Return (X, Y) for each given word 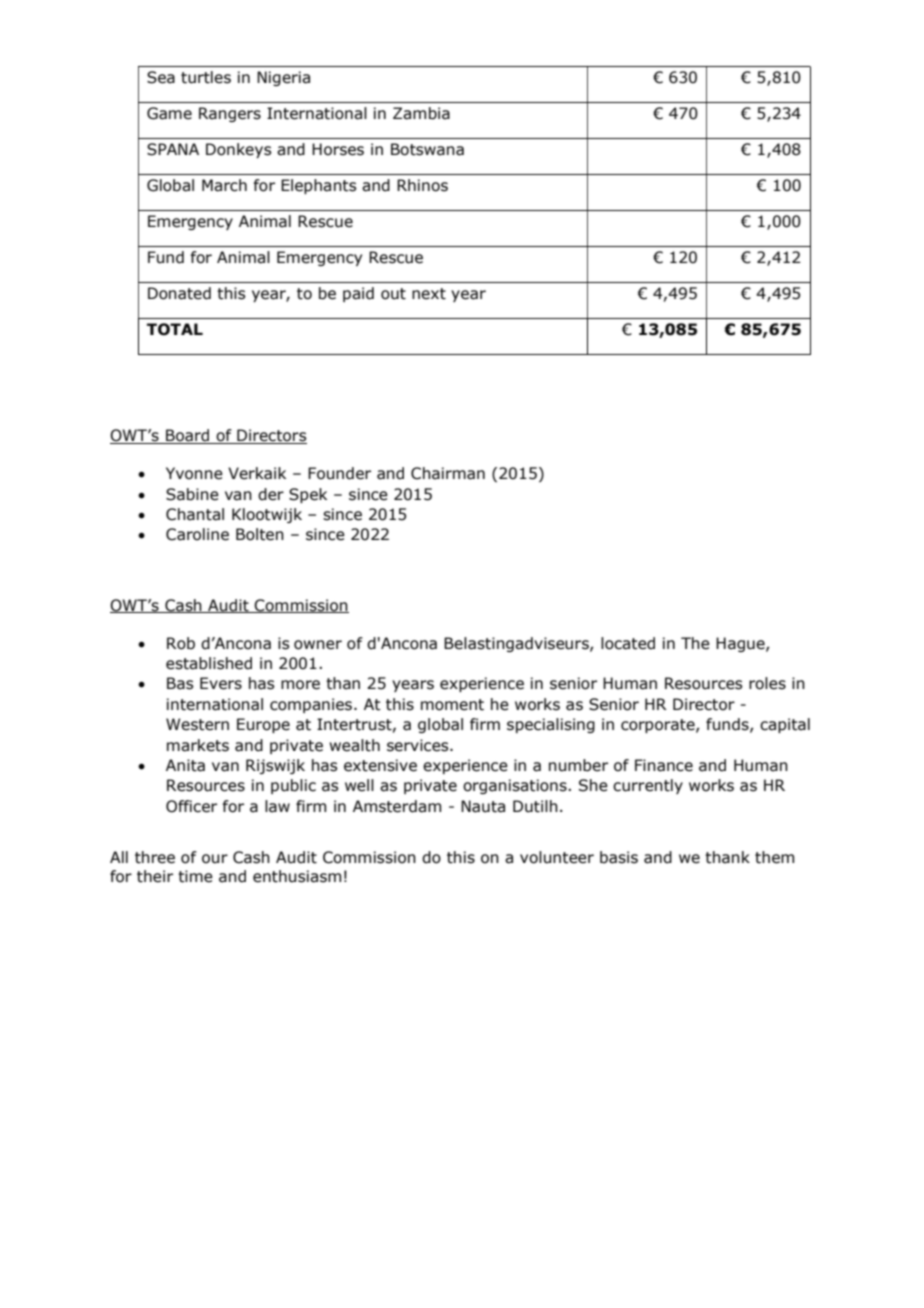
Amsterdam (397, 806)
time (195, 876)
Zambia (421, 113)
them (774, 857)
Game (169, 113)
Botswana (427, 149)
